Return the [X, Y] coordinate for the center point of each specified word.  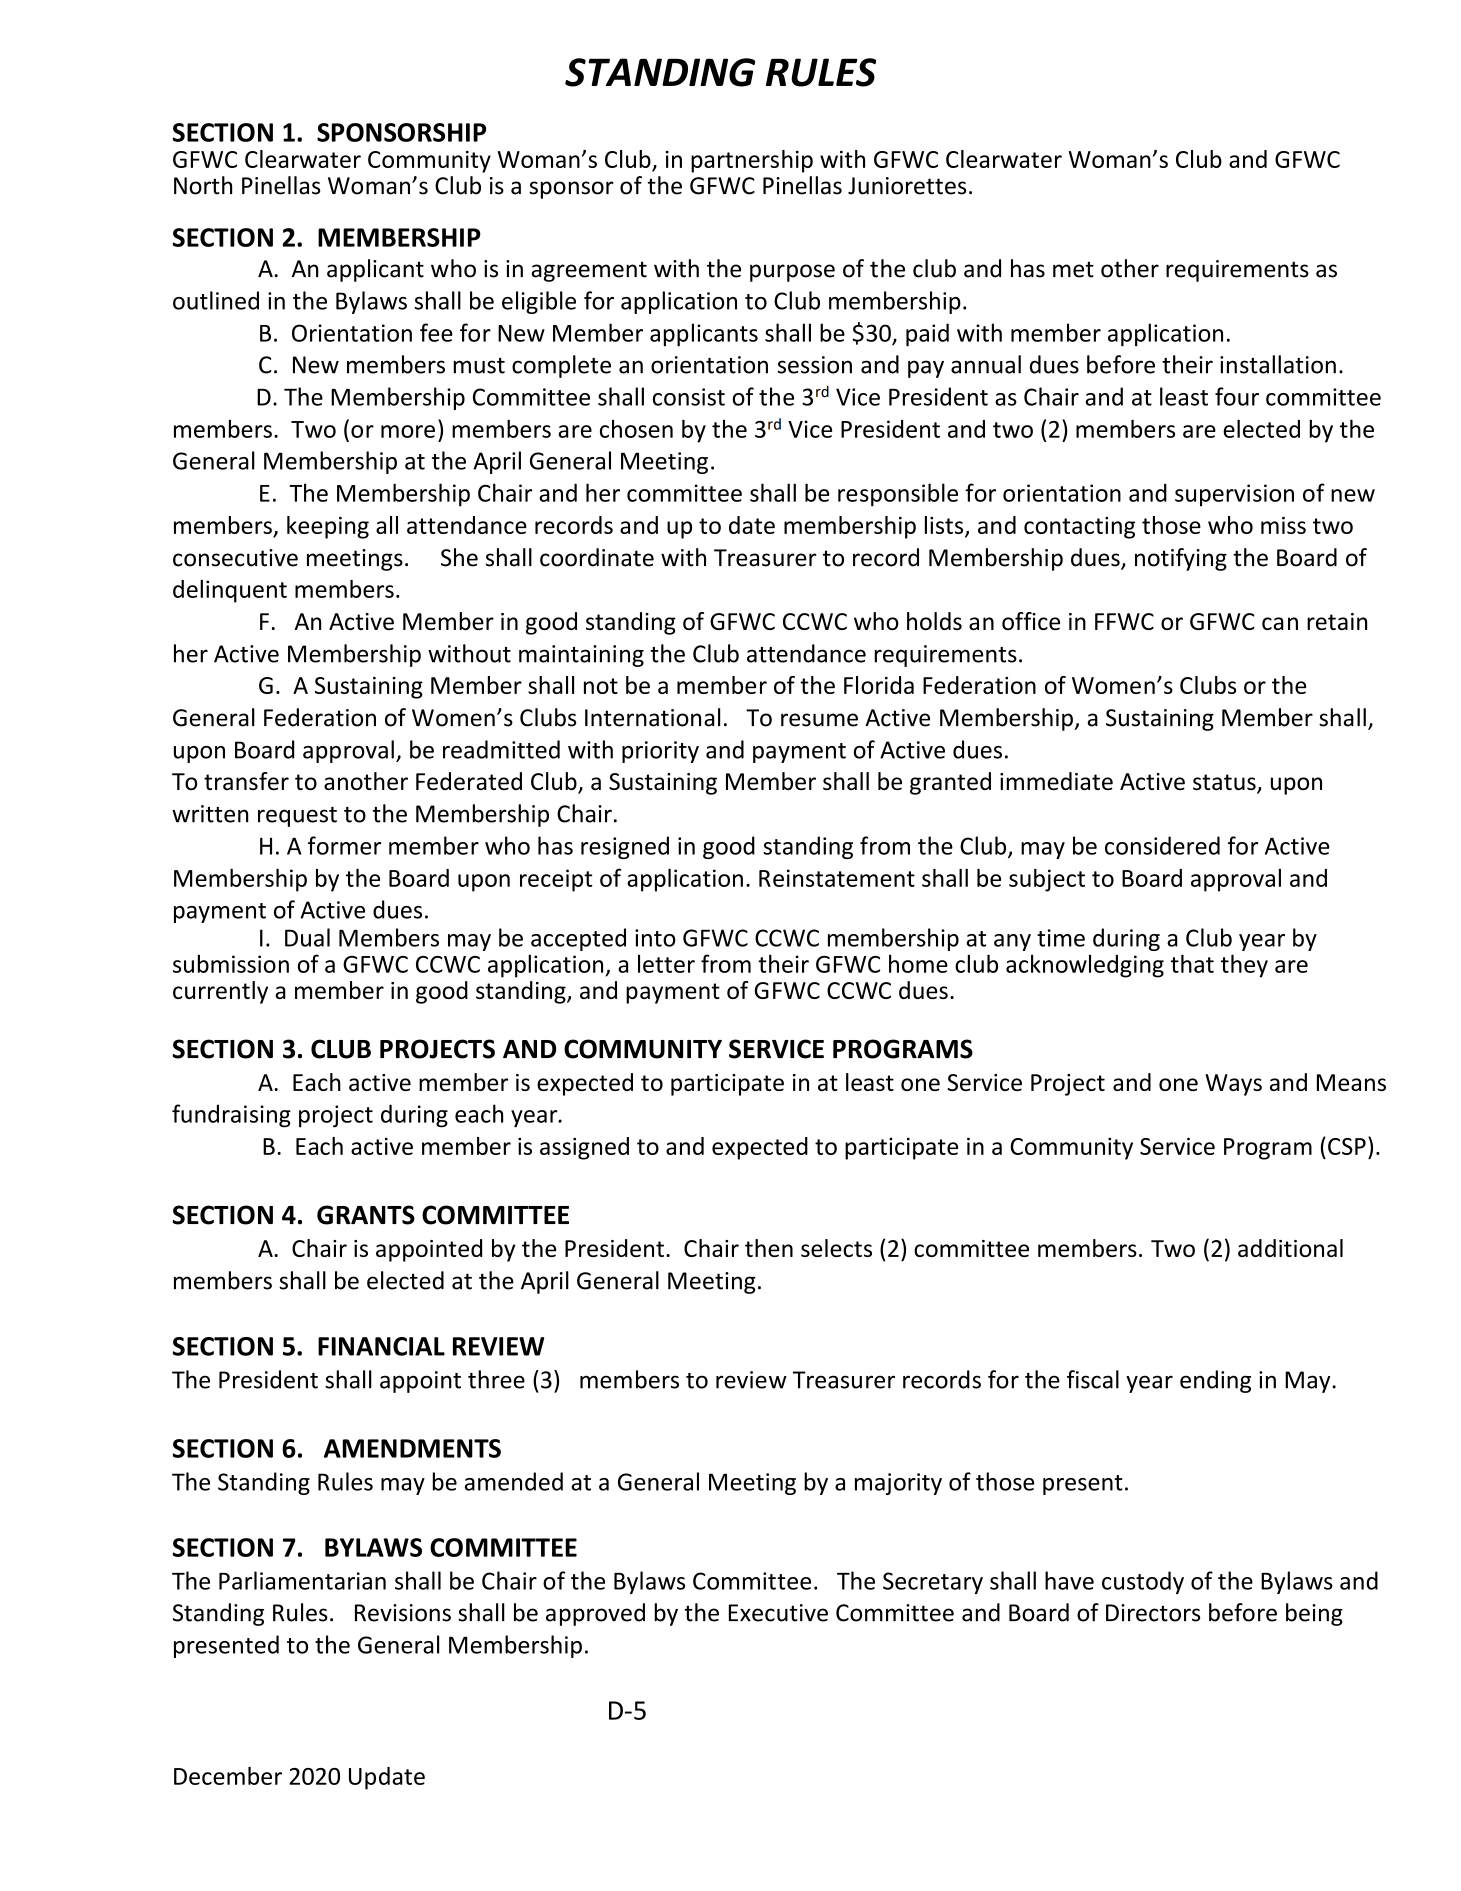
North [203, 185]
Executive [778, 1613]
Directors [1153, 1613]
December [228, 1776]
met [1073, 269]
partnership [752, 161]
